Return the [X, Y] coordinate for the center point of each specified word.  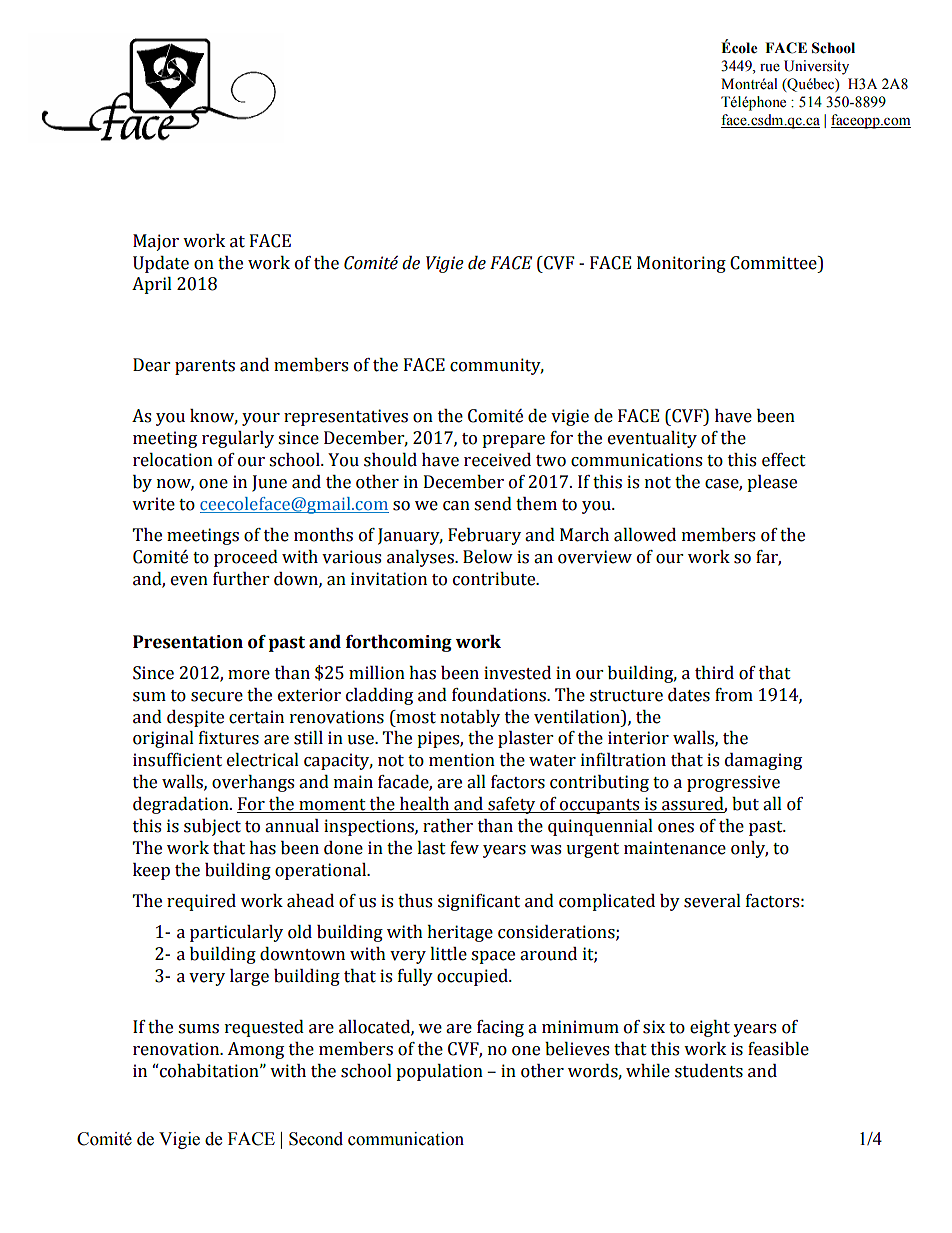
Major [156, 242]
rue [770, 68]
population [439, 1072]
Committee [774, 263]
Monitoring [681, 264]
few [464, 848]
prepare [513, 441]
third [714, 673]
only [749, 849]
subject [212, 827]
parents [205, 367]
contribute [495, 579]
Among [255, 1050]
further [241, 579]
